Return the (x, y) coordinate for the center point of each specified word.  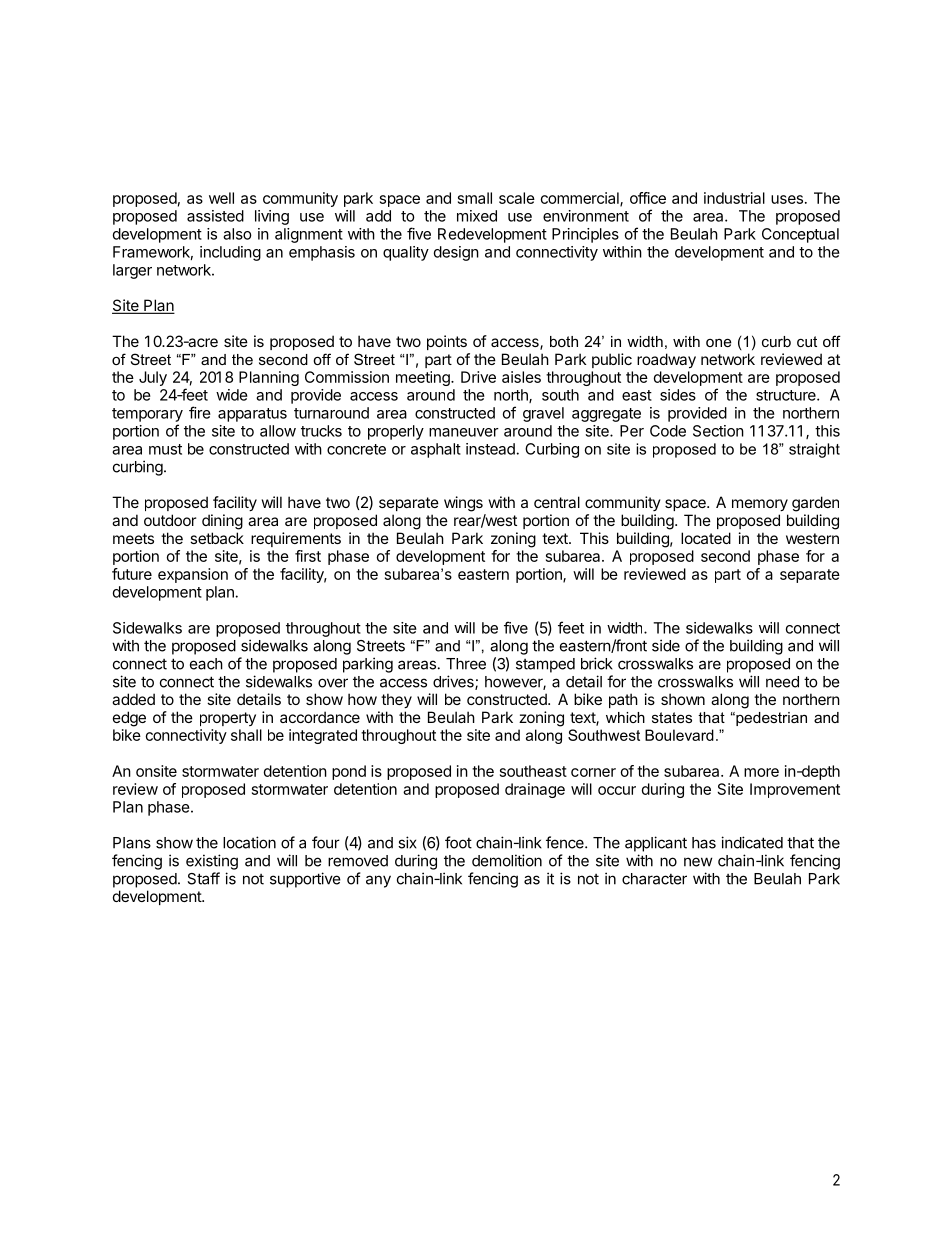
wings (463, 504)
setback (217, 538)
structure (787, 395)
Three (466, 664)
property (228, 719)
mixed (477, 216)
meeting (424, 378)
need (782, 682)
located (706, 538)
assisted (215, 216)
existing (212, 862)
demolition (507, 860)
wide (232, 395)
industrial (734, 198)
